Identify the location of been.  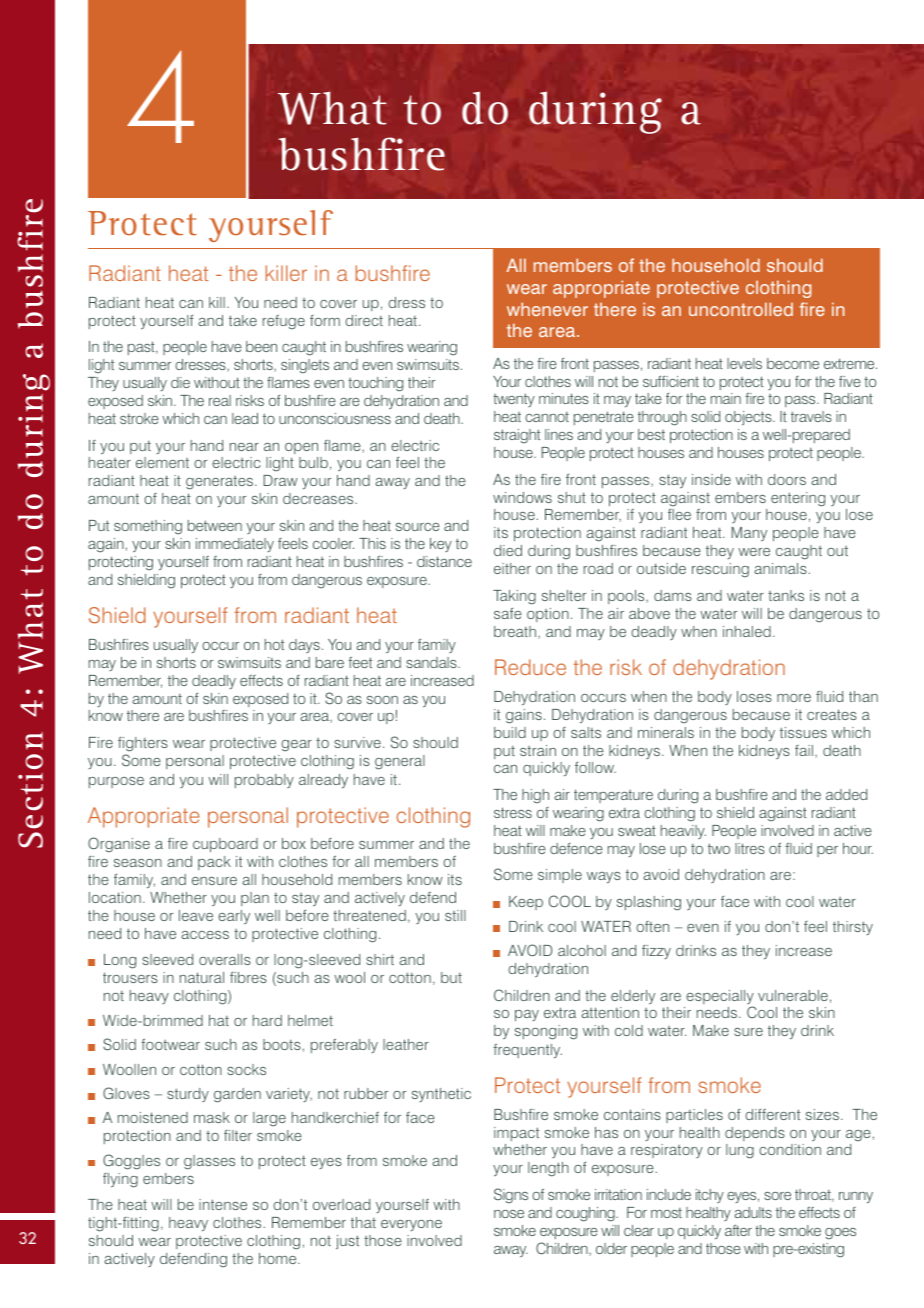
(261, 346).
